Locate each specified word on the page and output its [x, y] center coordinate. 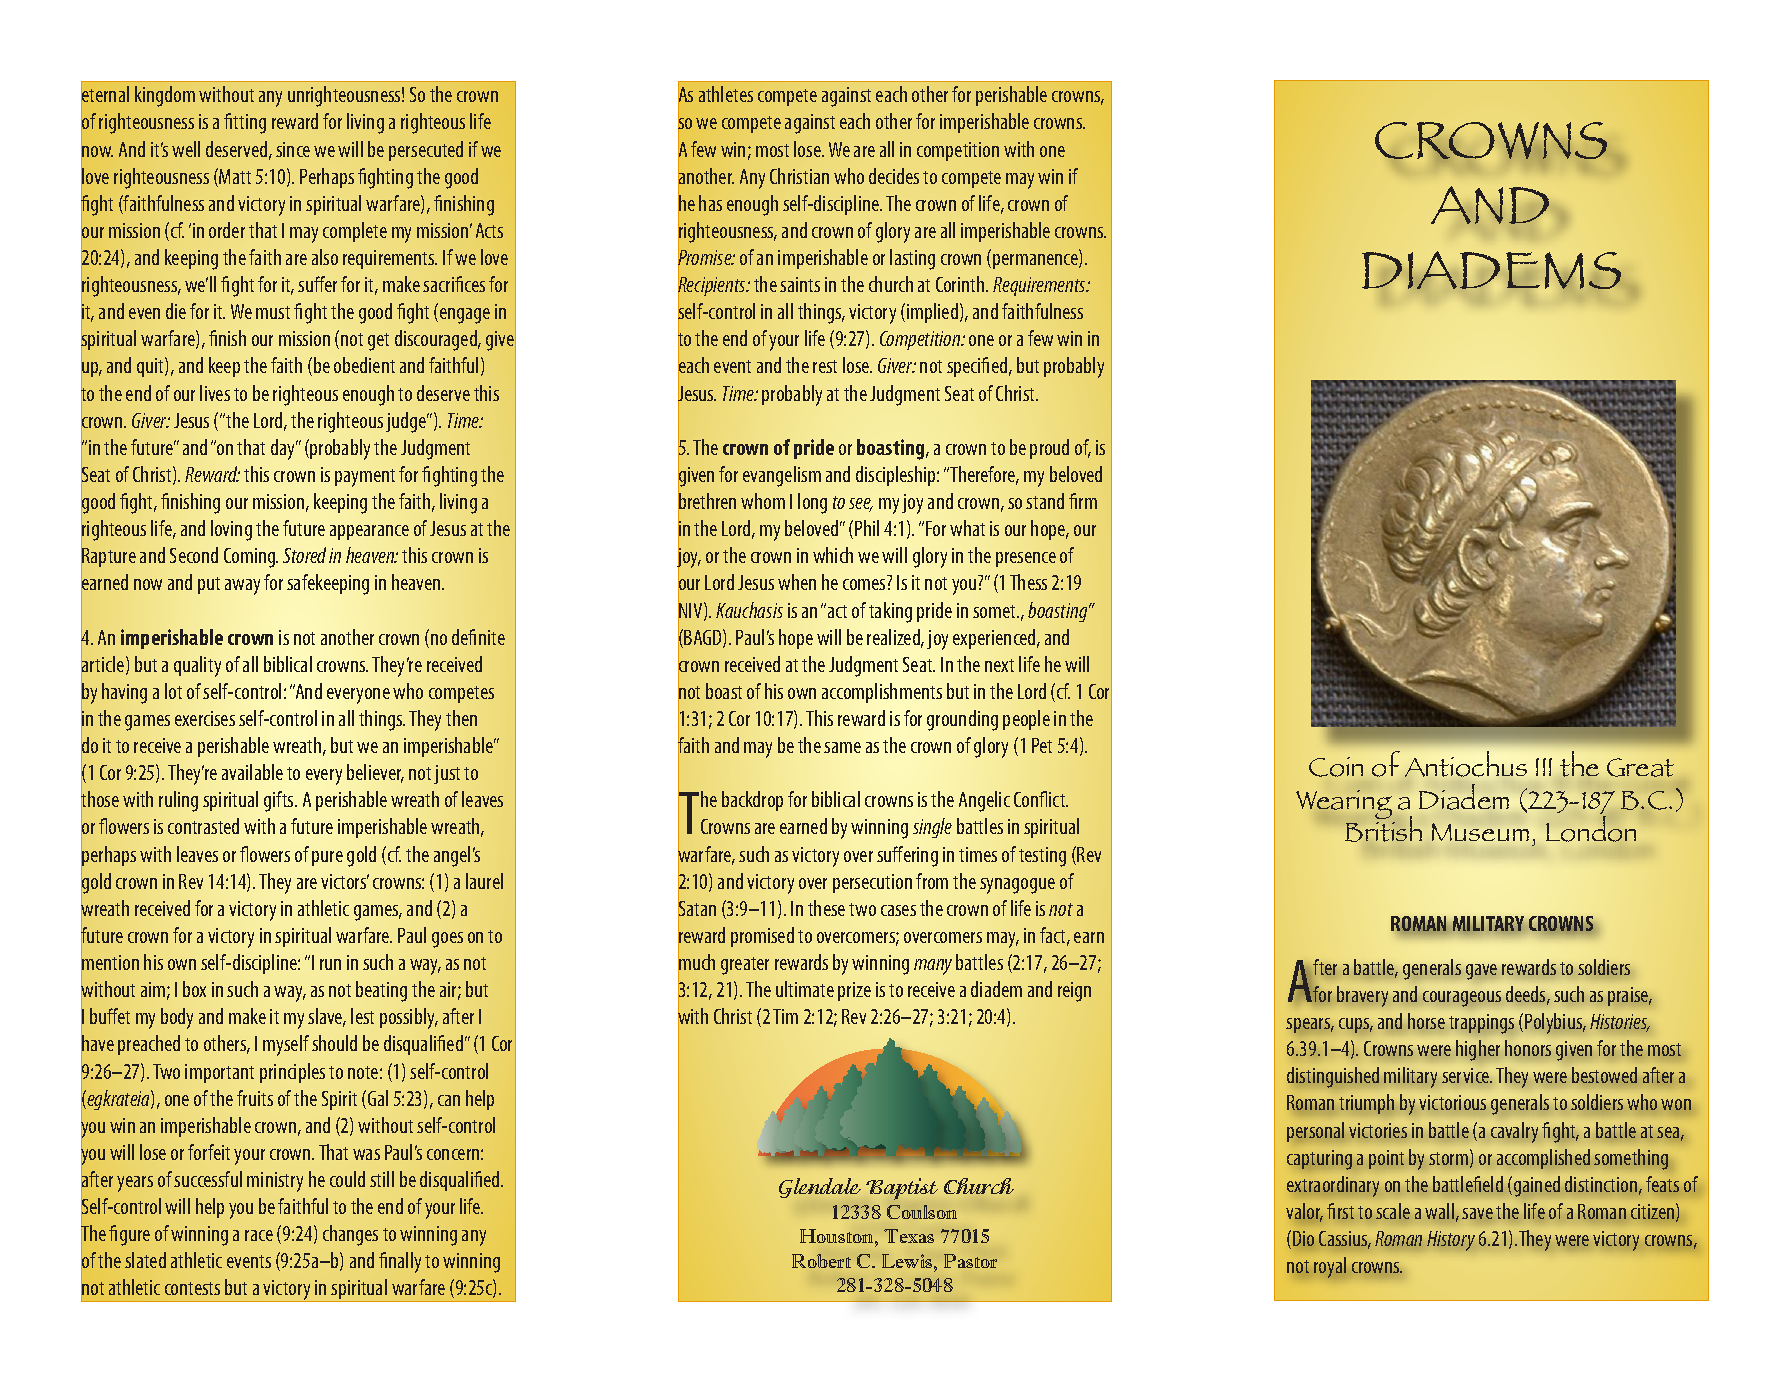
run [330, 964]
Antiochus [1466, 764]
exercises [205, 718]
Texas [909, 1236]
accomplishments [882, 693]
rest [825, 366]
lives [215, 393]
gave [1481, 972]
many [933, 967]
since [293, 149]
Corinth [961, 284]
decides [894, 176]
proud [1049, 449]
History [1451, 1241]
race [259, 1235]
